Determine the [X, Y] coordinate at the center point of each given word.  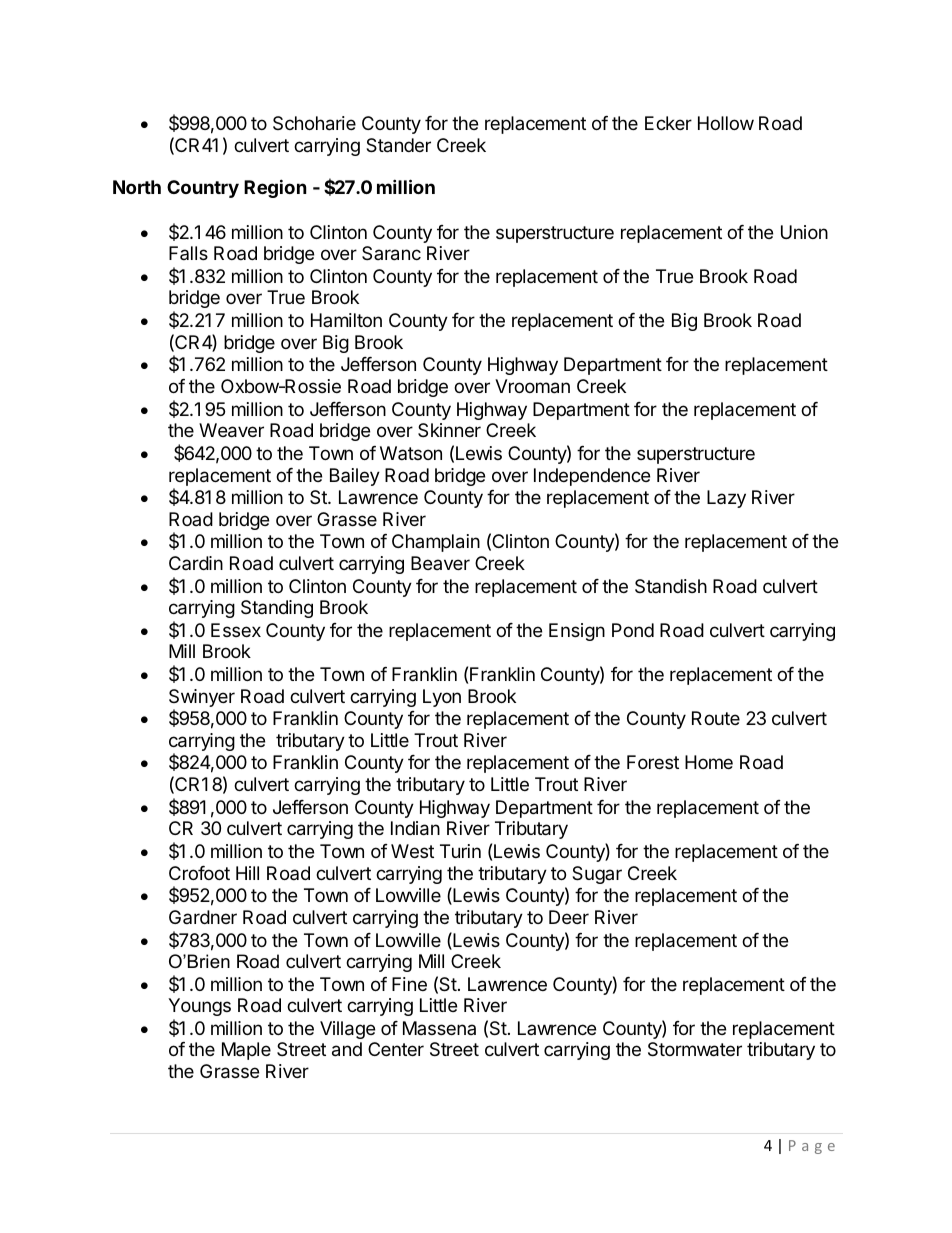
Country [203, 189]
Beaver [440, 563]
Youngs [199, 1007]
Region [275, 188]
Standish [671, 586]
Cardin [196, 563]
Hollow [726, 123]
